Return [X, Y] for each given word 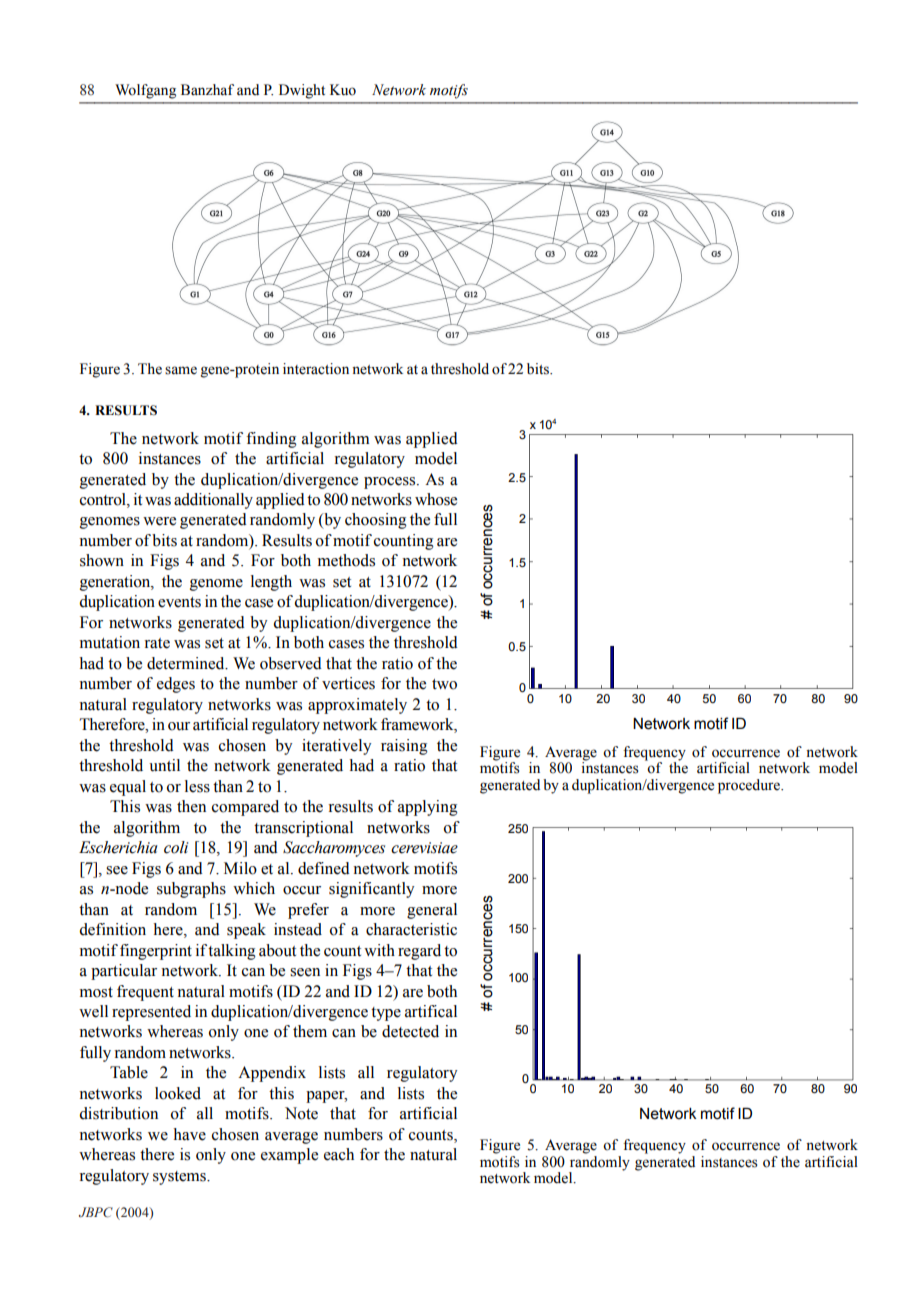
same [181, 370]
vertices [348, 683]
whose [436, 499]
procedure [750, 786]
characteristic [411, 929]
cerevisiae [424, 848]
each [339, 1154]
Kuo [343, 90]
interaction [316, 369]
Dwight [302, 91]
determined [187, 663]
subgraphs [191, 890]
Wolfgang [145, 91]
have [189, 1134]
